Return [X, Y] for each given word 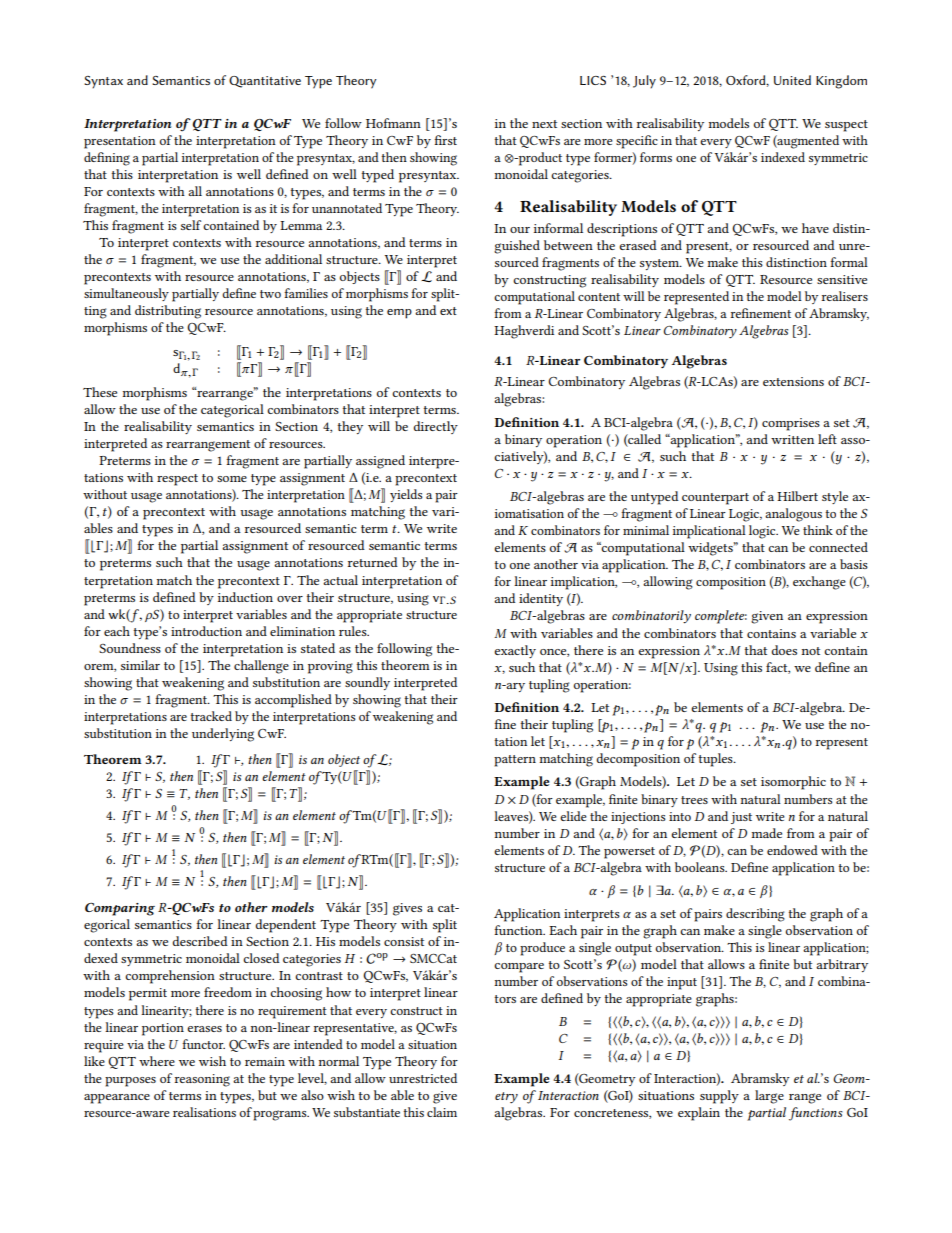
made [767, 833]
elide [573, 816]
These [100, 392]
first [445, 140]
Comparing [120, 909]
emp [399, 314]
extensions [793, 381]
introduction [206, 631]
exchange [819, 583]
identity [541, 599]
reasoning [202, 1080]
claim [442, 1112]
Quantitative [265, 82]
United [792, 80]
